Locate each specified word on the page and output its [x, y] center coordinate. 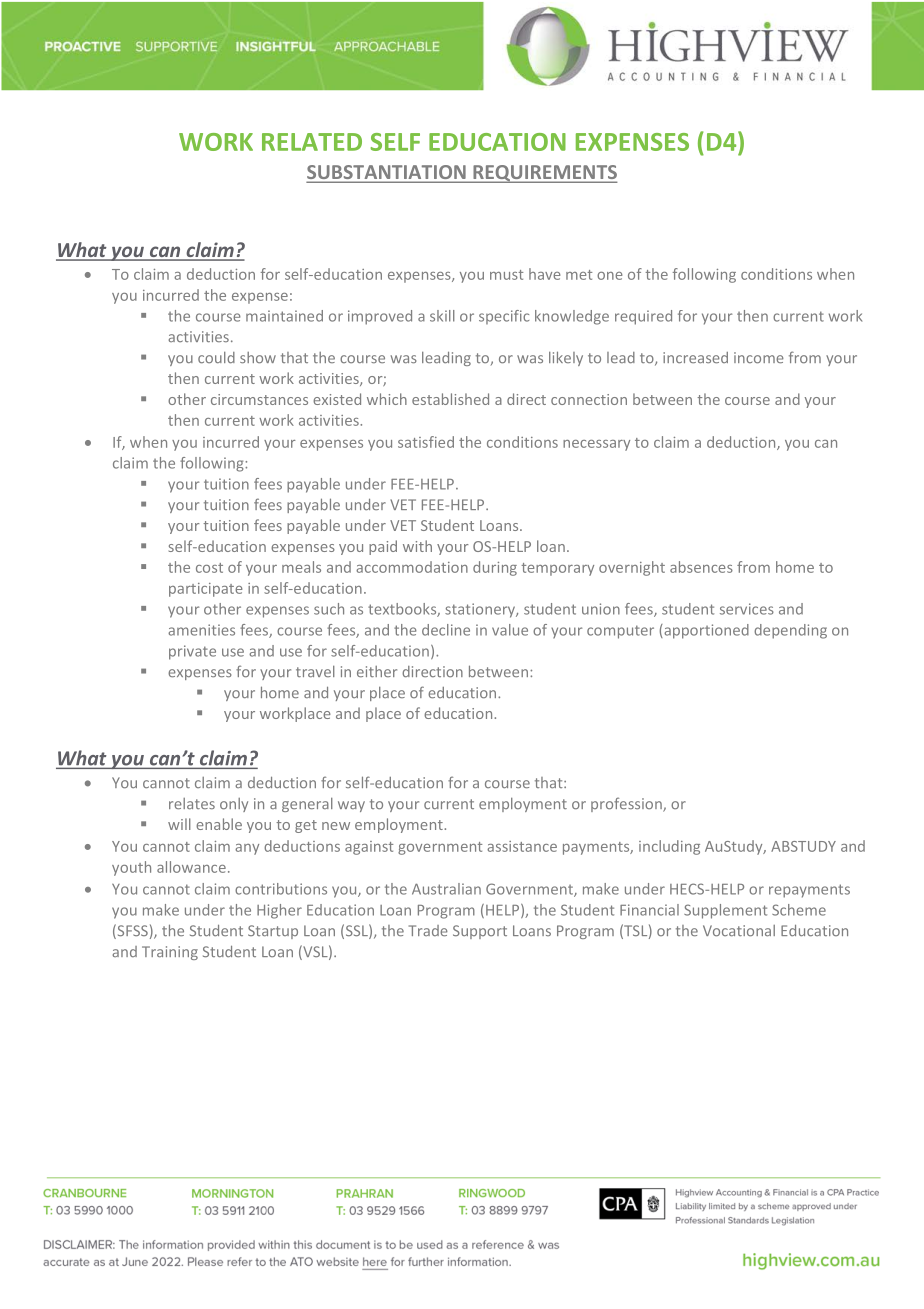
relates [192, 803]
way [351, 806]
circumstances [259, 399]
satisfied [426, 442]
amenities [201, 630]
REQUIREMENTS [544, 174]
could [216, 357]
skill [442, 316]
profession [627, 804]
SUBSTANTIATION [387, 173]
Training [170, 953]
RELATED [312, 142]
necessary [596, 445]
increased [695, 357]
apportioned [705, 631]
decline [446, 630]
